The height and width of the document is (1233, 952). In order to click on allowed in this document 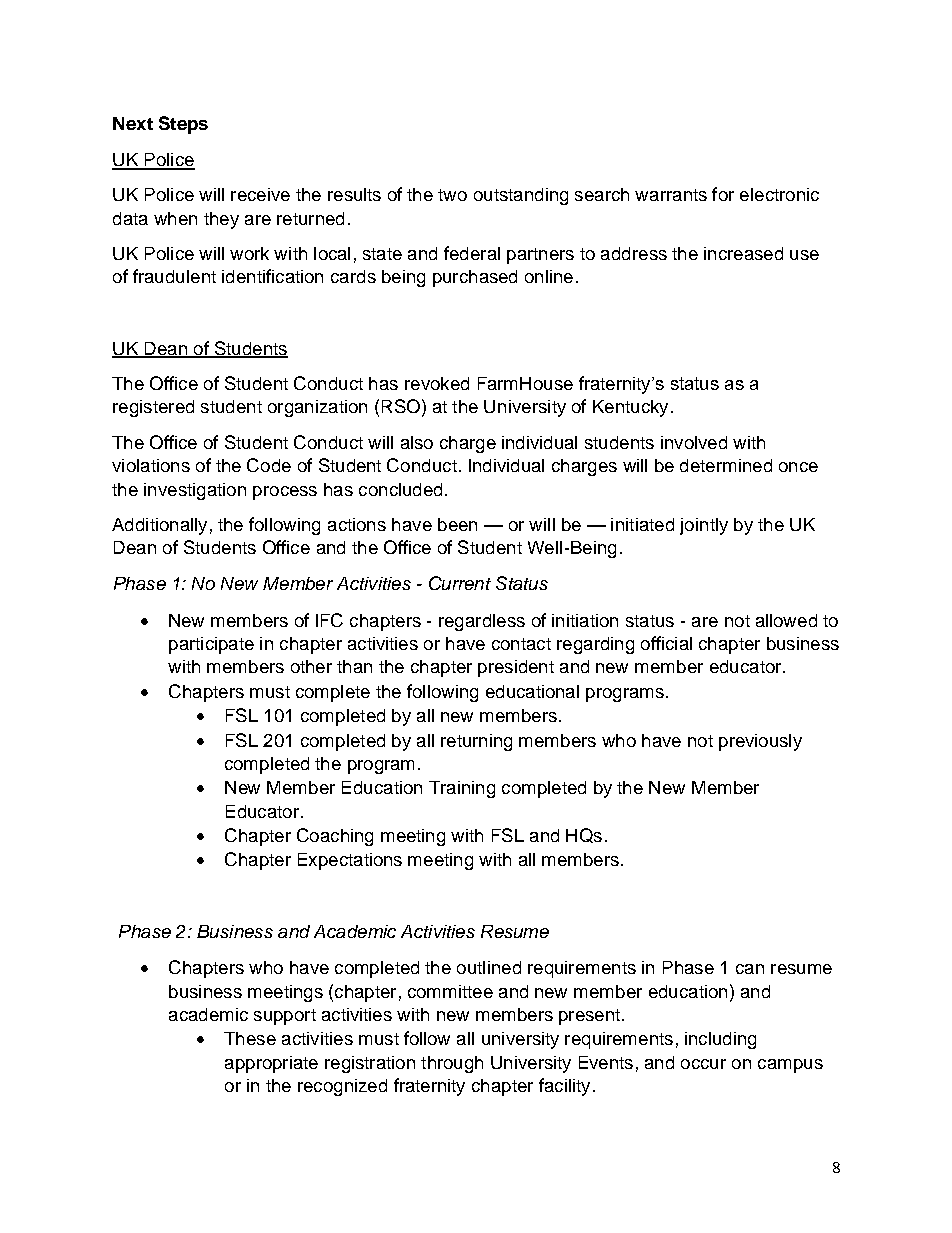, I will do `click(786, 620)`.
